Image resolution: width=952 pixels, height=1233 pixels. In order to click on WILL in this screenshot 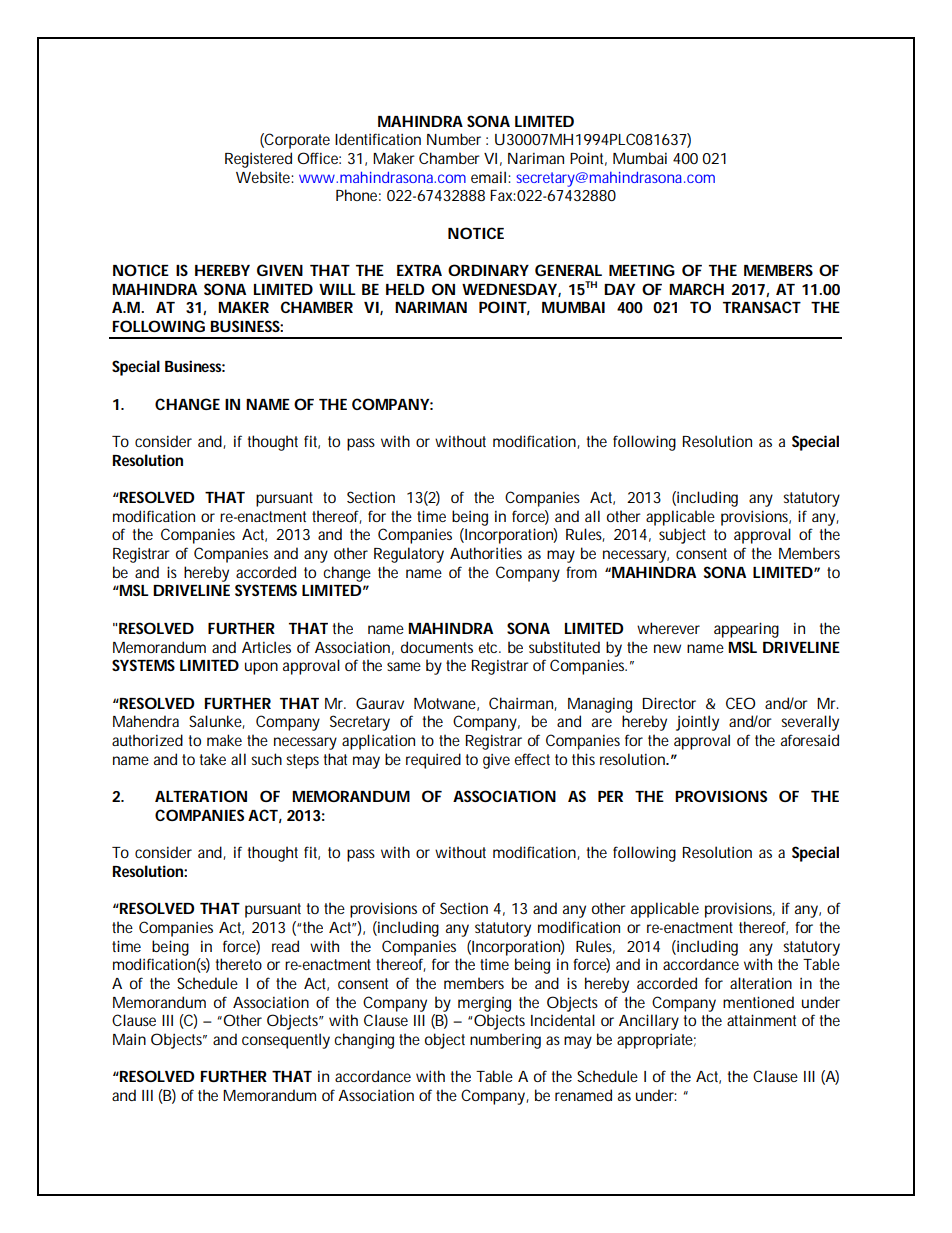, I will do `click(337, 289)`.
